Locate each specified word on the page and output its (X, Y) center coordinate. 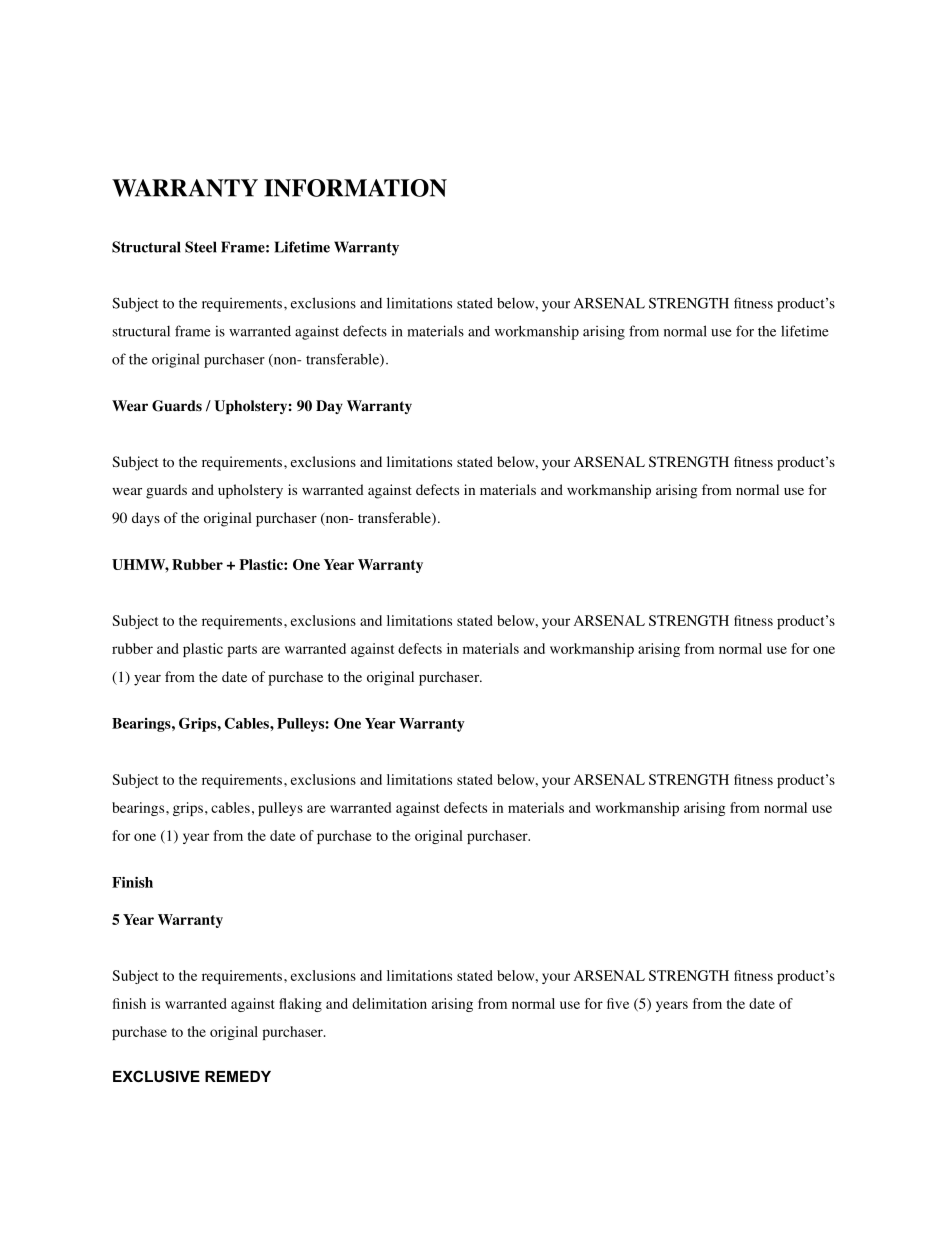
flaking (300, 1005)
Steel (201, 247)
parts (242, 651)
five (618, 1003)
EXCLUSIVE (156, 1076)
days (146, 519)
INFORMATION (355, 188)
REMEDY (238, 1076)
